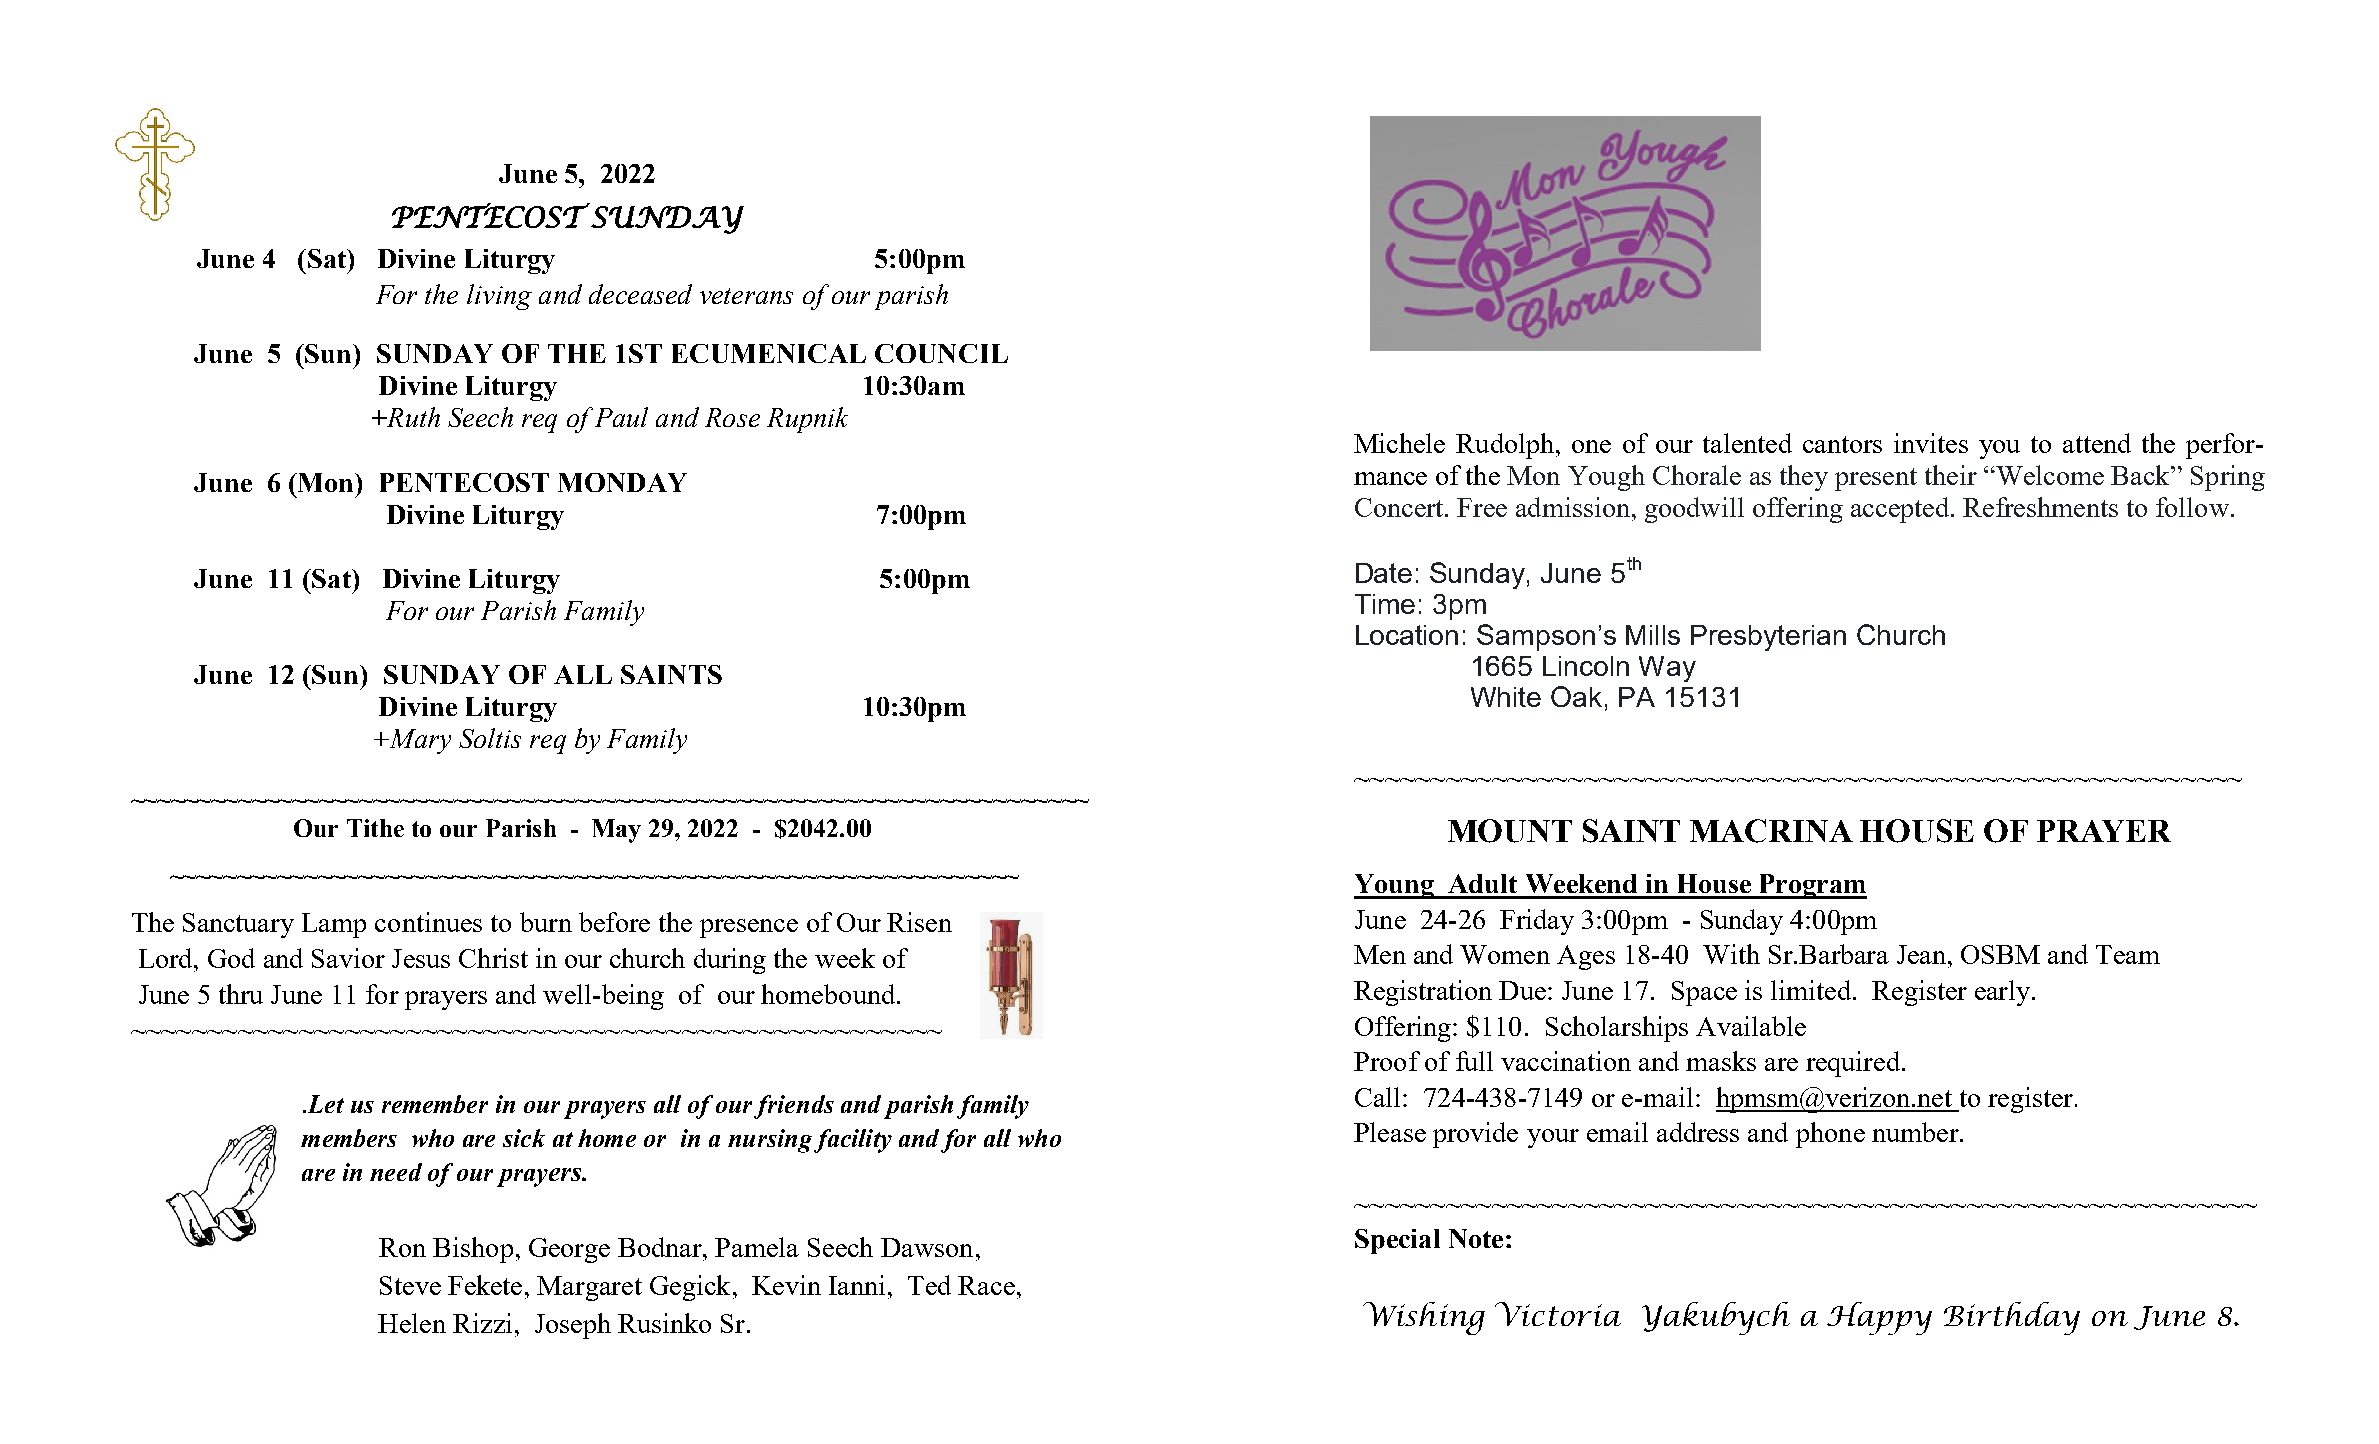 This document has width=2379, height=1444. What do you see at coordinates (410, 1285) in the document?
I see `Steve` at bounding box center [410, 1285].
